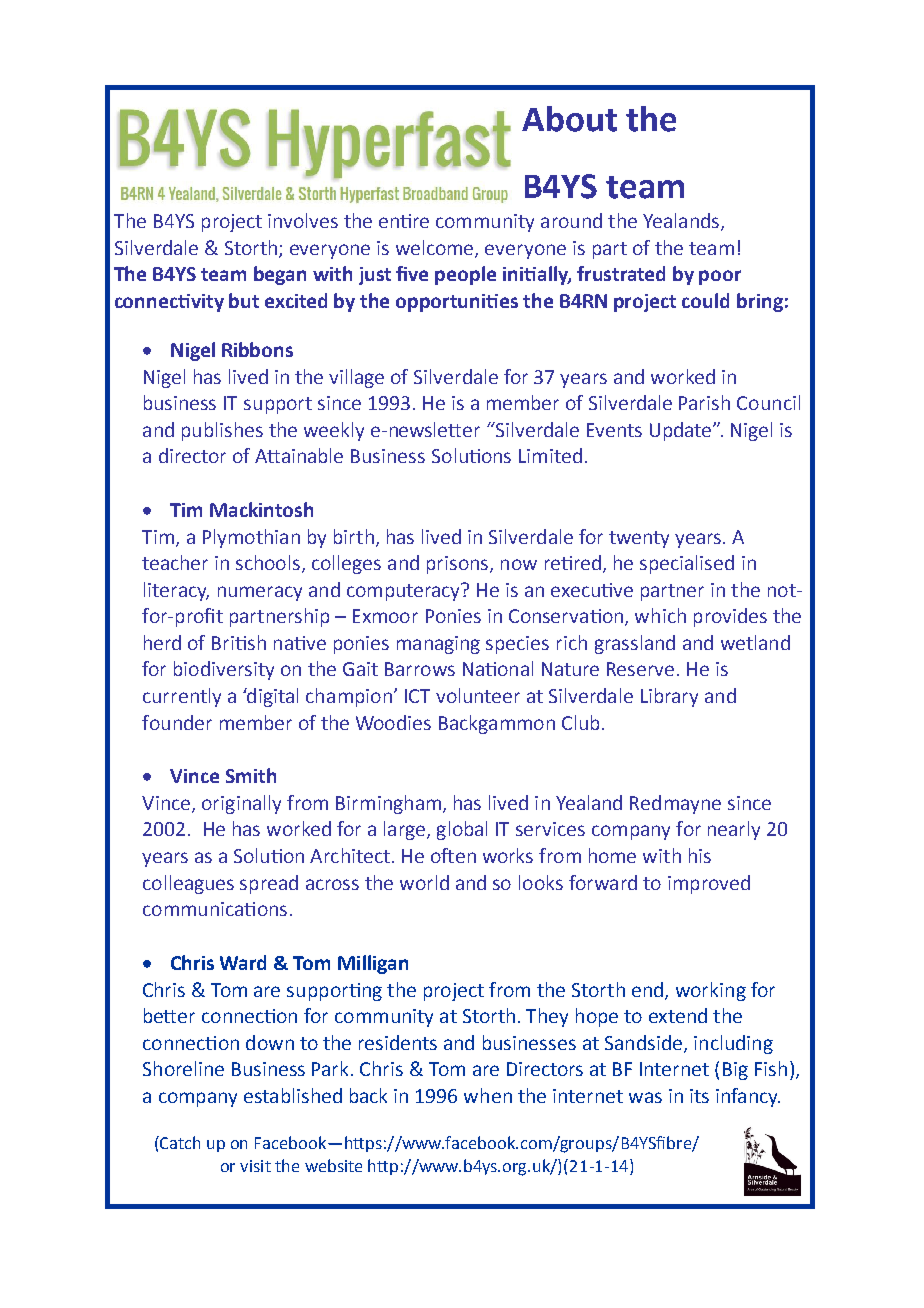 This document has width=924, height=1308. What do you see at coordinates (255, 1166) in the document?
I see `visit` at bounding box center [255, 1166].
